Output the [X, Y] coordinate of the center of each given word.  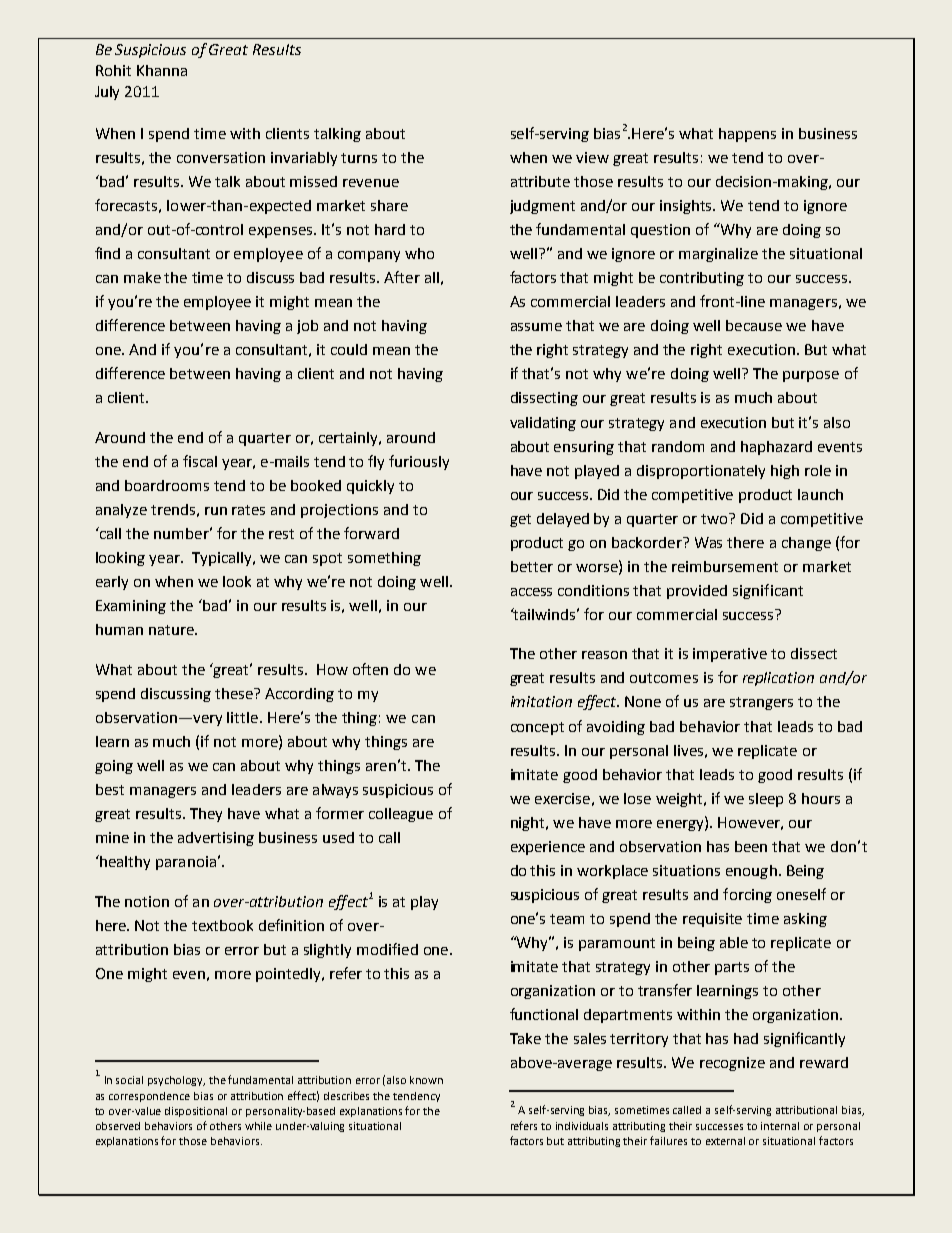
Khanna [162, 70]
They [206, 815]
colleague [401, 815]
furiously [419, 462]
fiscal [200, 461]
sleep [766, 800]
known [426, 1080]
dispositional [196, 1112]
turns [359, 158]
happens [747, 135]
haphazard [776, 448]
